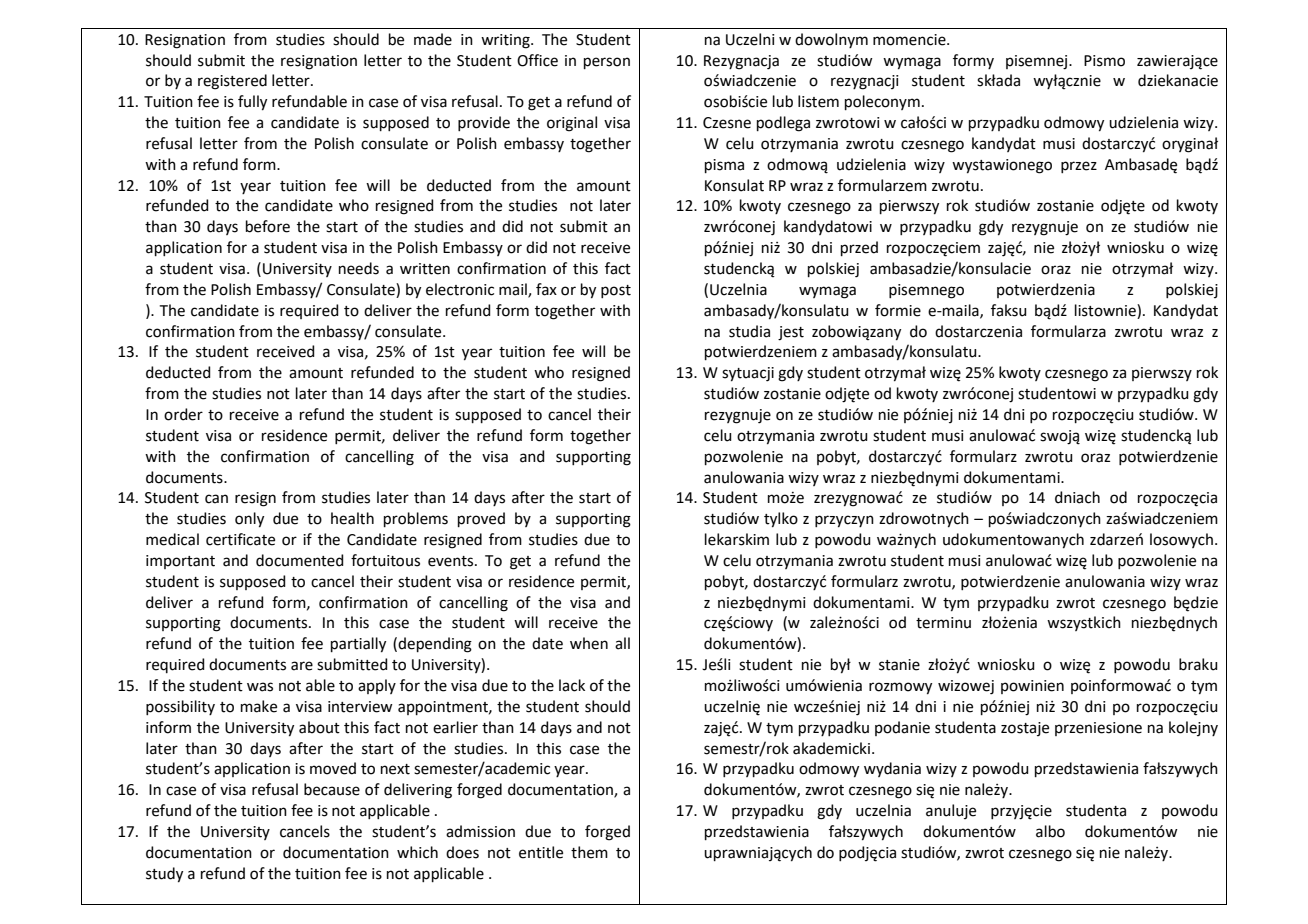 This document has width=1308, height=924. I want to click on person, so click(607, 63).
